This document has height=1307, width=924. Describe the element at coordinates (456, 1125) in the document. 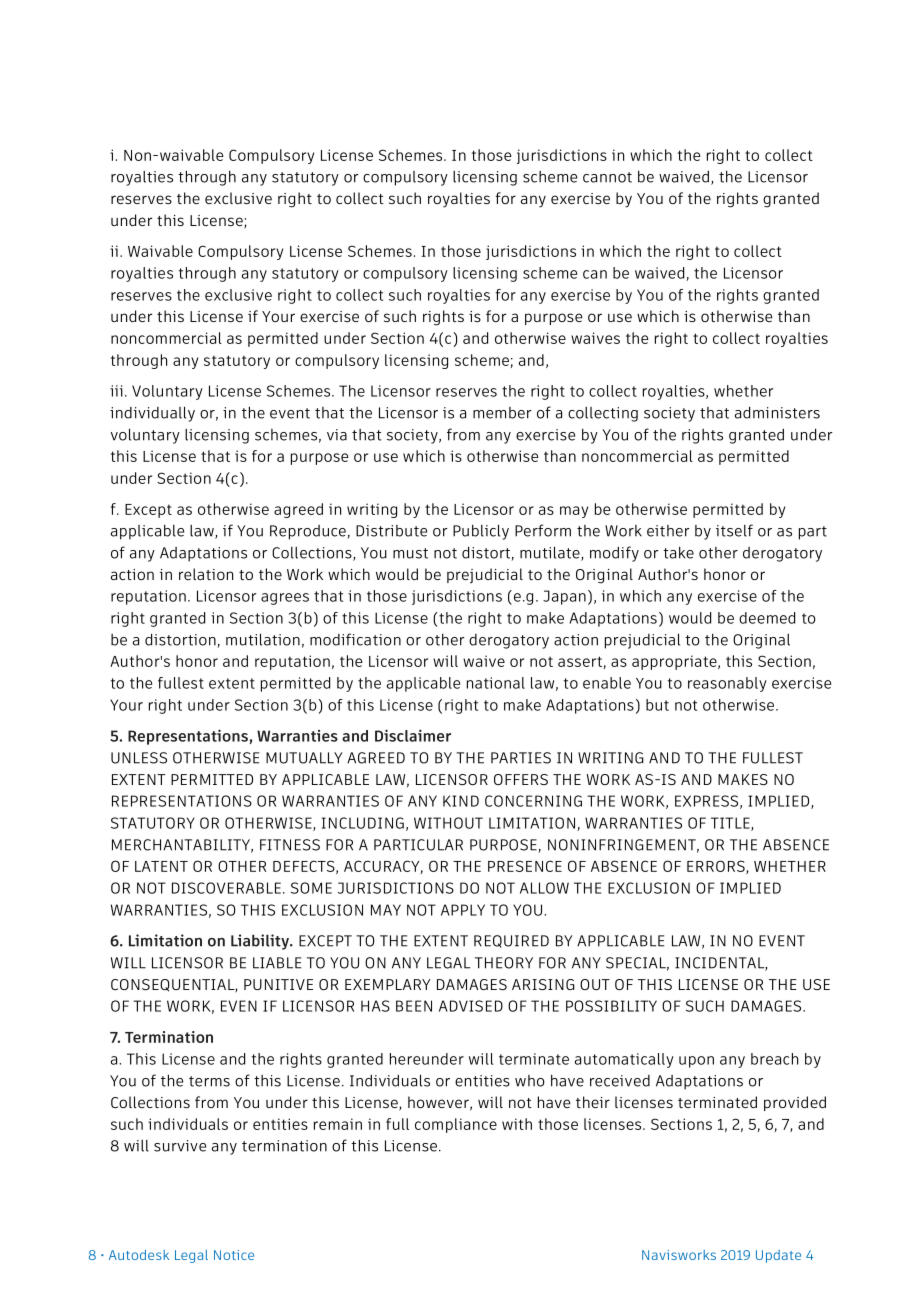

I see `compliance` at that location.
